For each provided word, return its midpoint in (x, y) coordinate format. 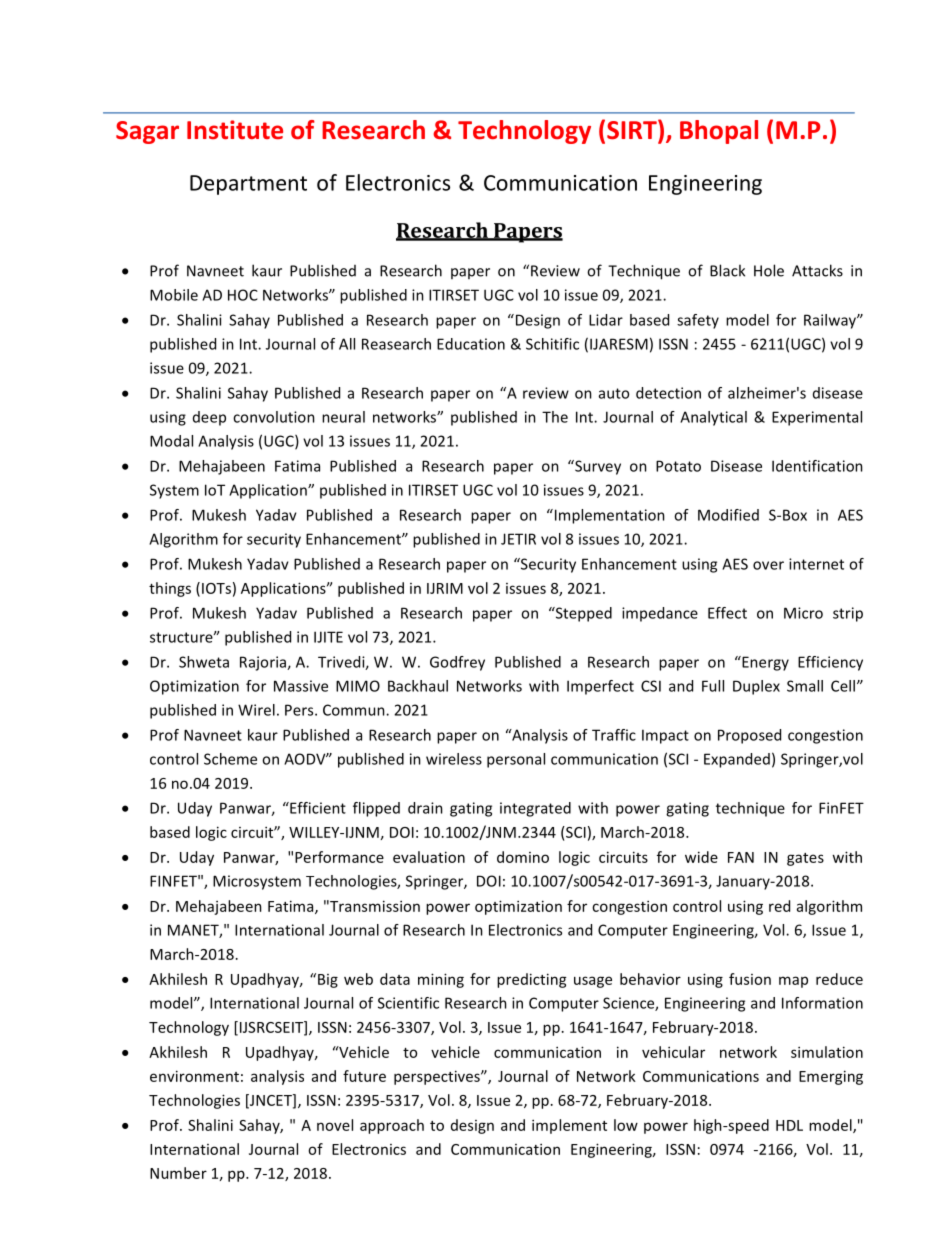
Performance (339, 857)
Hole (769, 270)
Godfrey (457, 663)
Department (248, 185)
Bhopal (719, 132)
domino (523, 857)
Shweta (204, 662)
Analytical (713, 418)
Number (178, 1173)
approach (392, 1126)
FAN (741, 857)
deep (209, 418)
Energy (764, 663)
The (555, 417)
